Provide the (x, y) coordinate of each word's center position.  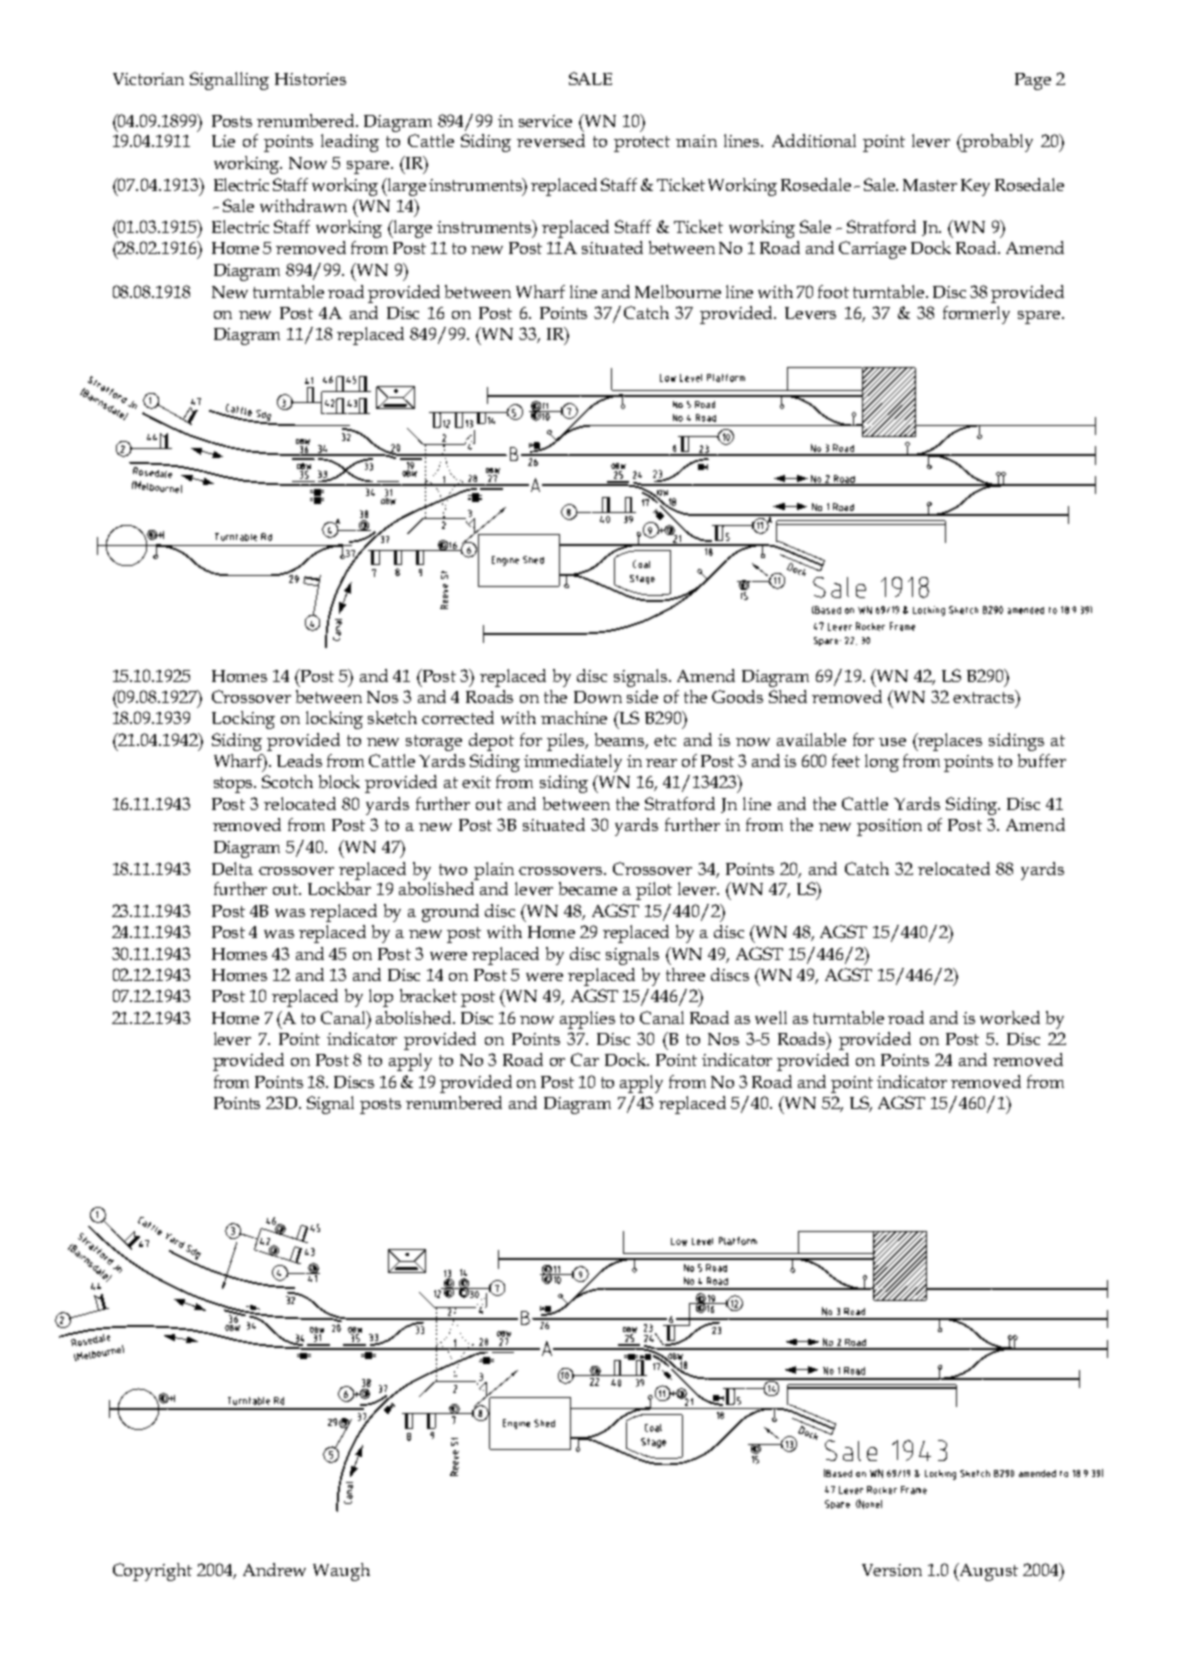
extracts (985, 696)
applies (587, 1020)
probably (997, 143)
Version (892, 1570)
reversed (551, 140)
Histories (310, 79)
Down (598, 697)
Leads (299, 760)
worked (1010, 1017)
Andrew (274, 1569)
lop (381, 998)
